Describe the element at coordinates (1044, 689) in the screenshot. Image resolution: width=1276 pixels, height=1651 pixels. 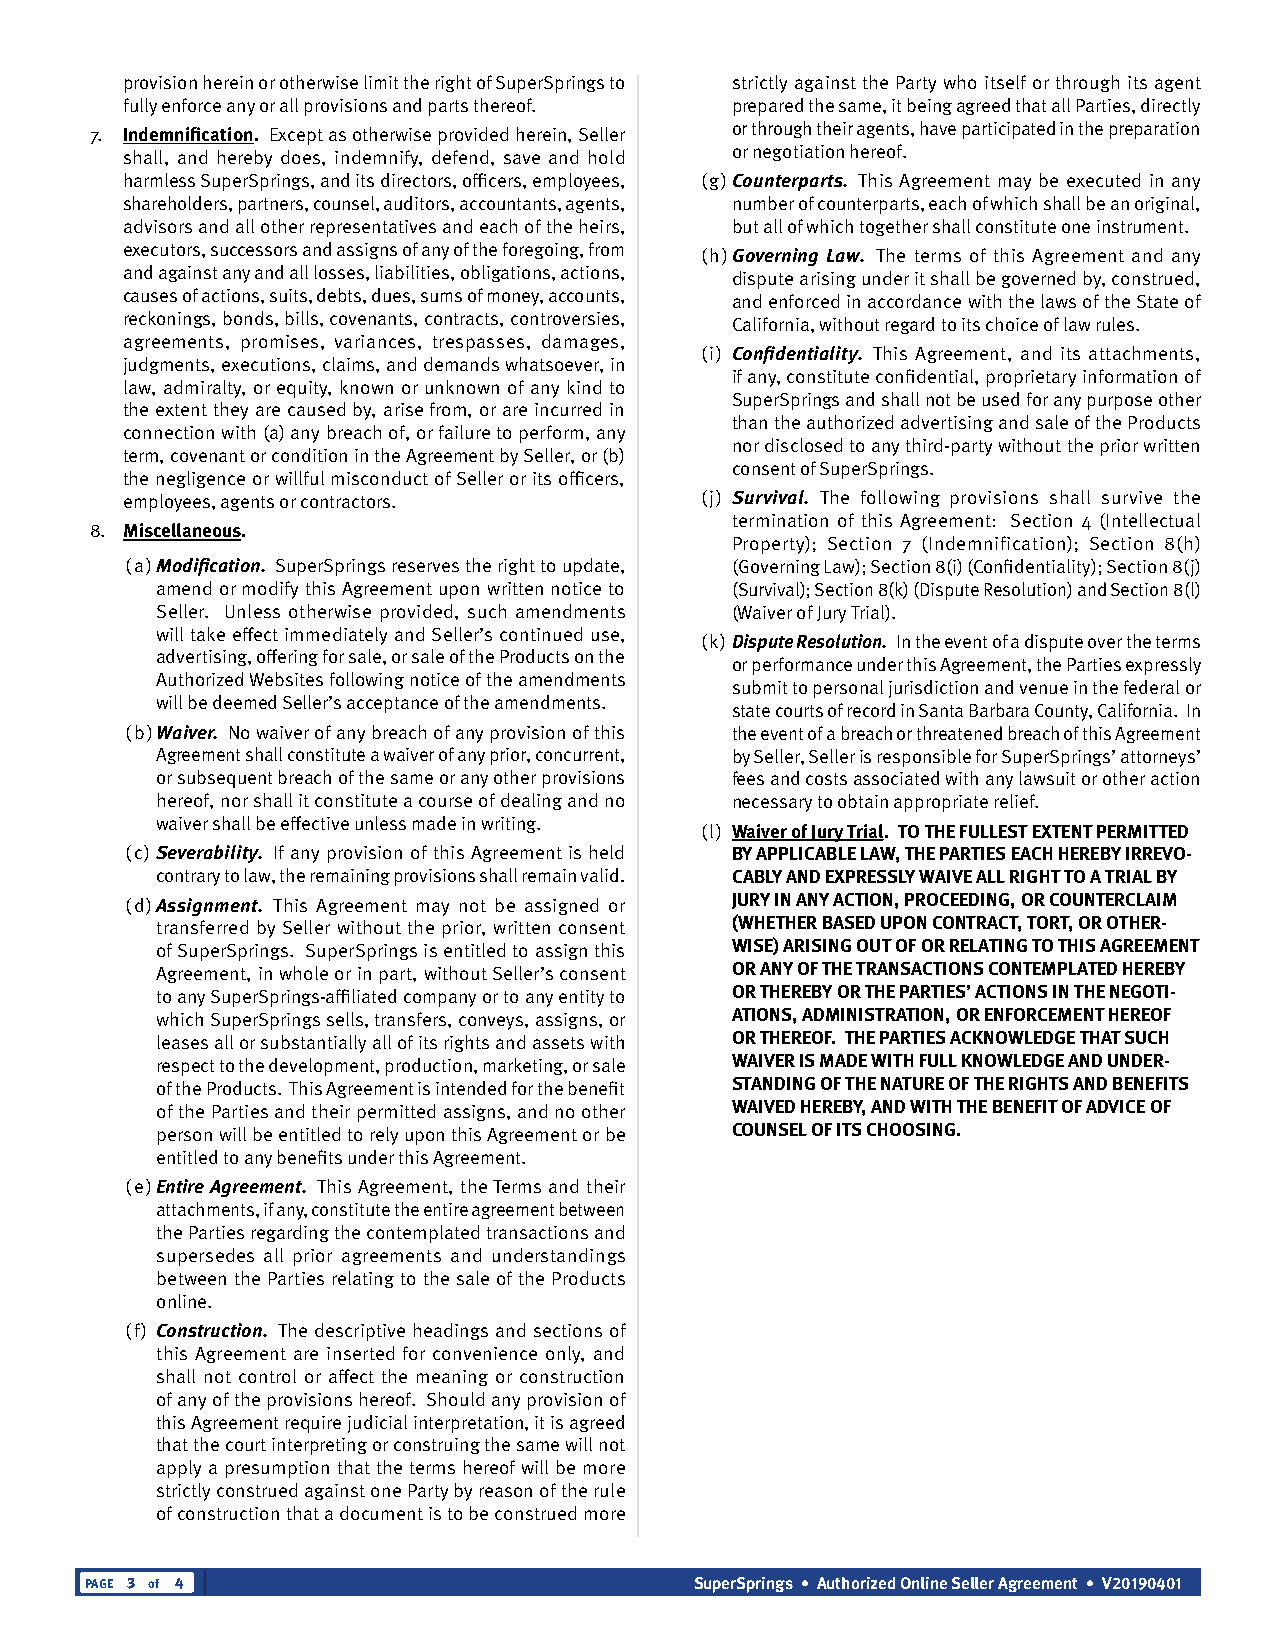
I see `venue` at that location.
